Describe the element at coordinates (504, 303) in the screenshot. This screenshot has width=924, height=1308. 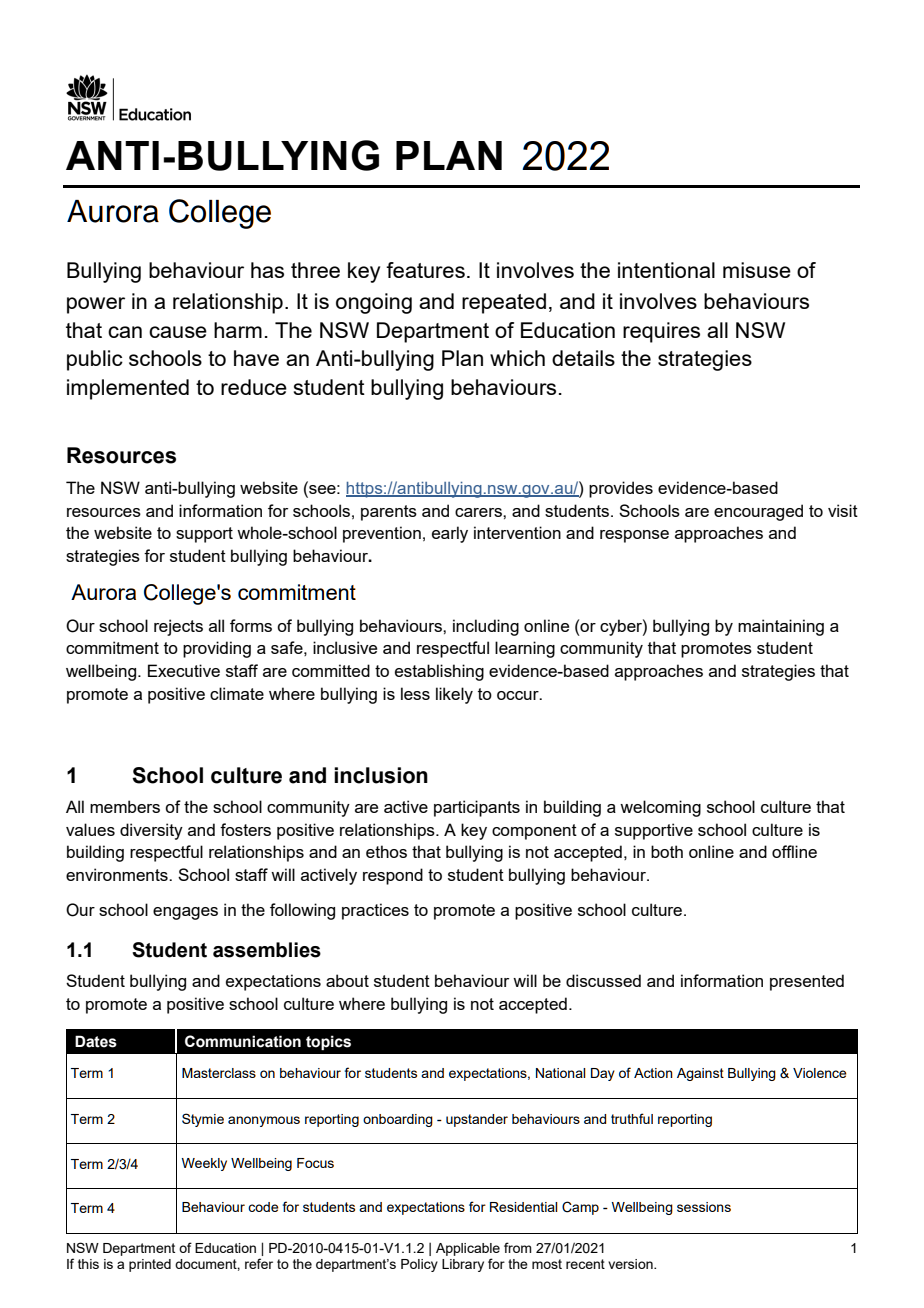
I see `repeated` at that location.
